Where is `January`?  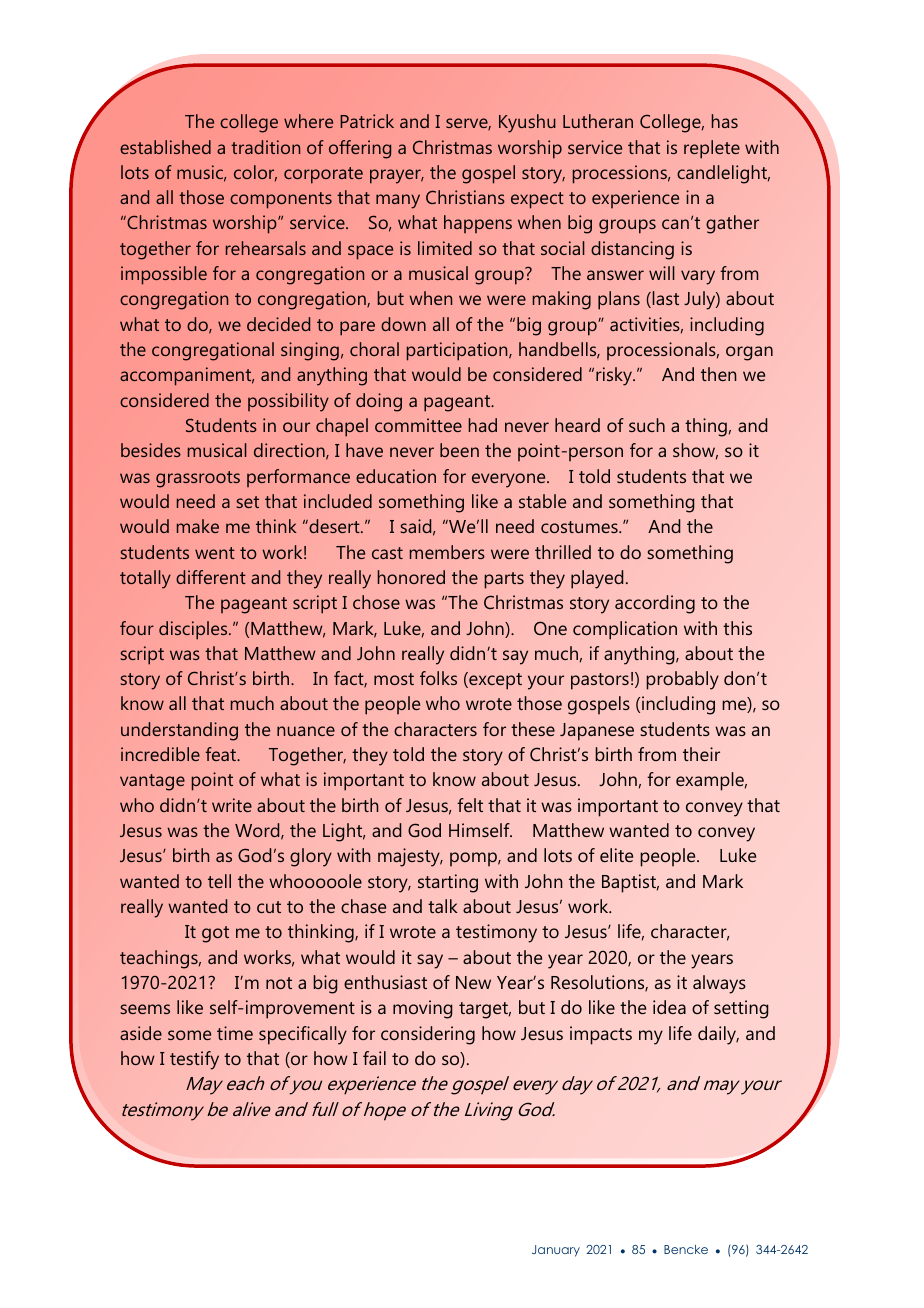
January is located at coordinates (556, 1251).
